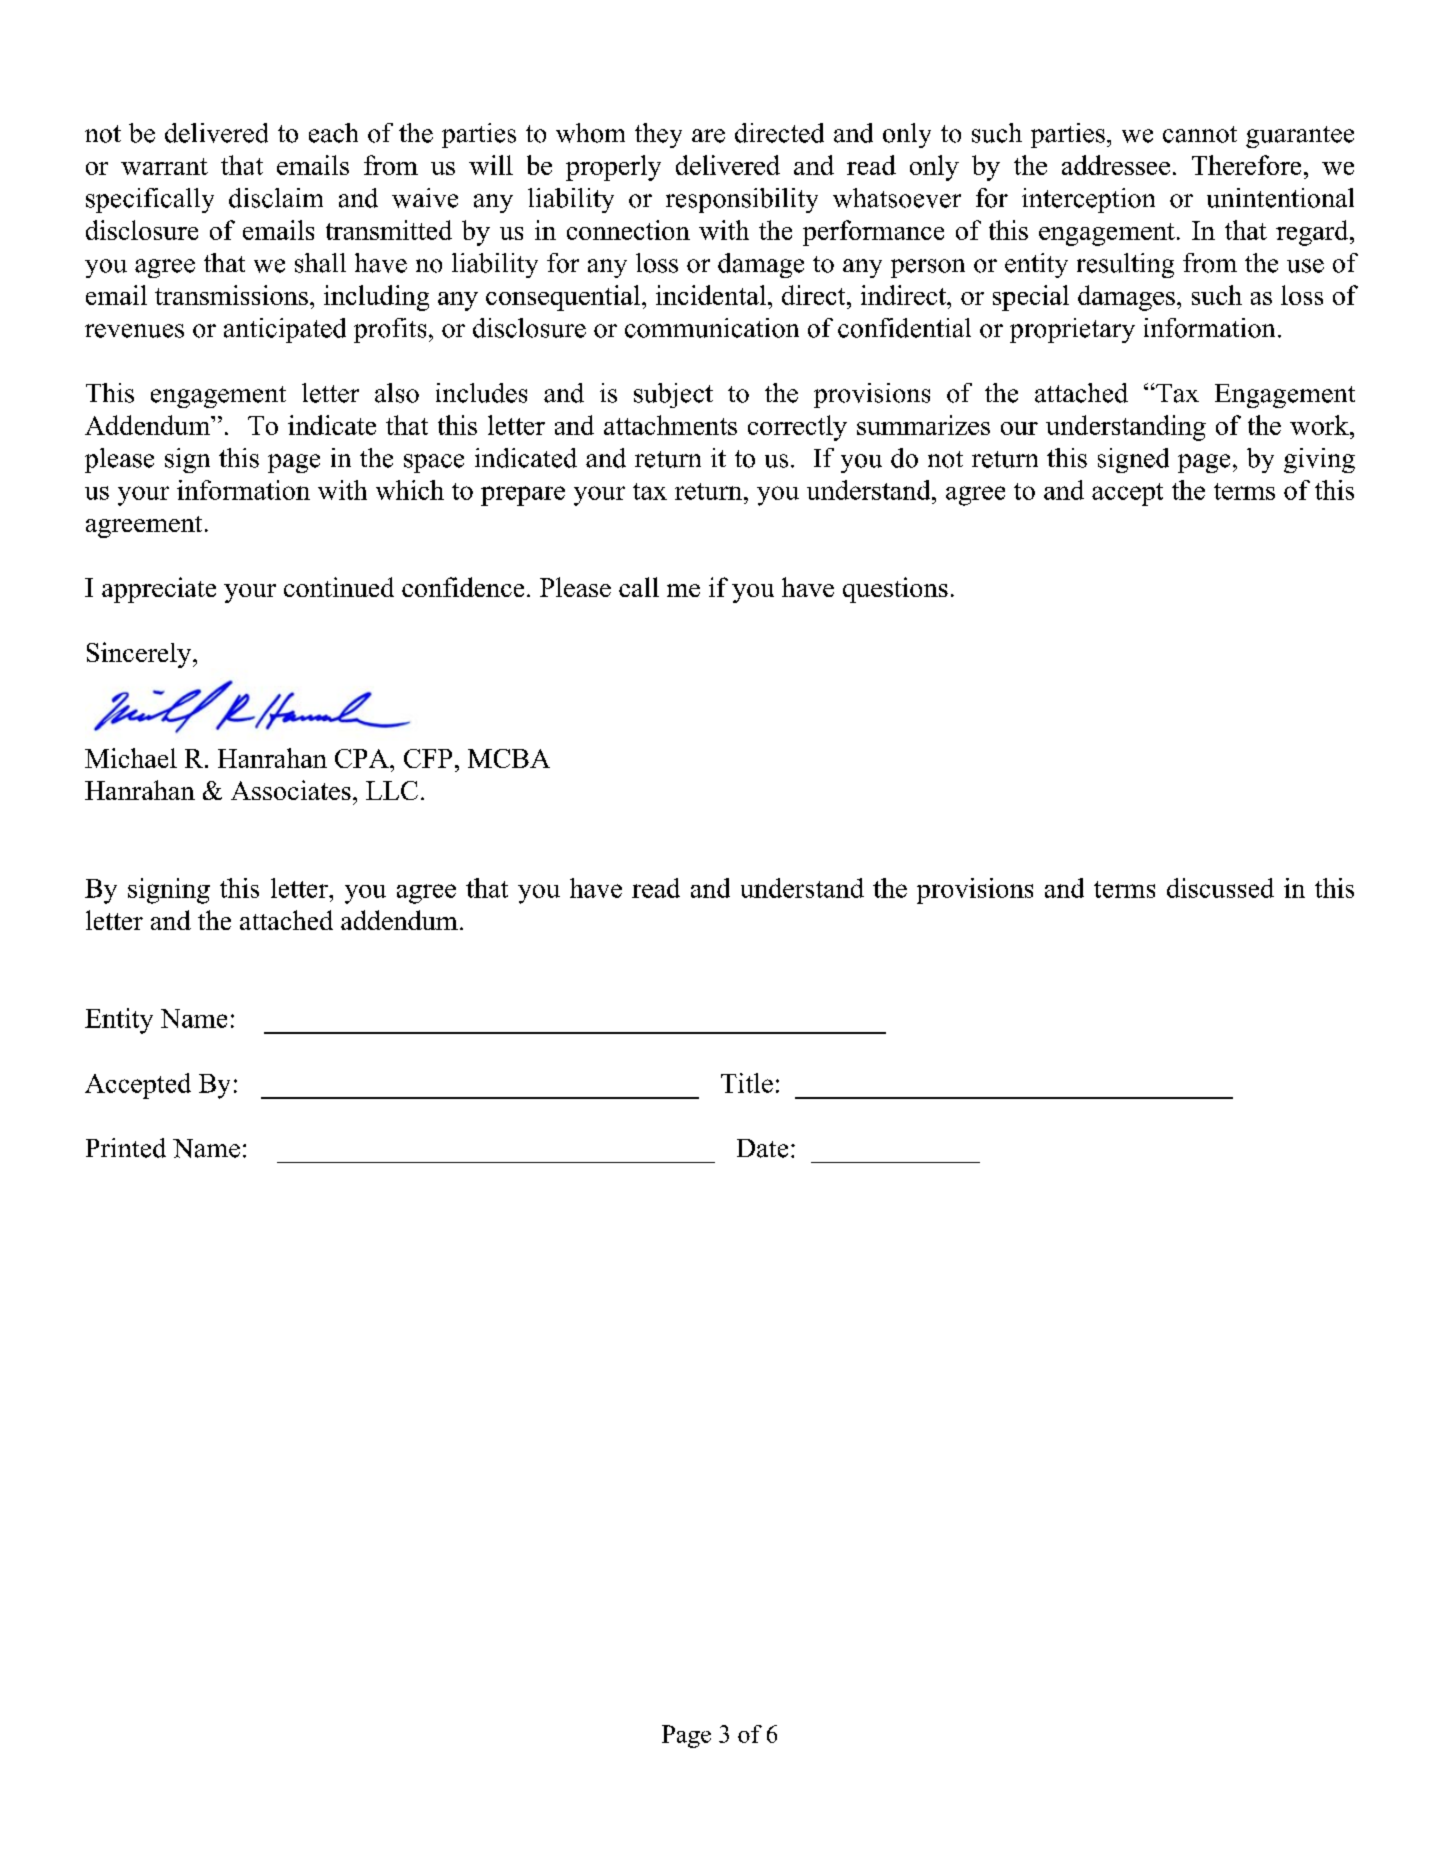 The image size is (1440, 1864). Describe the element at coordinates (895, 590) in the screenshot. I see `questions` at that location.
